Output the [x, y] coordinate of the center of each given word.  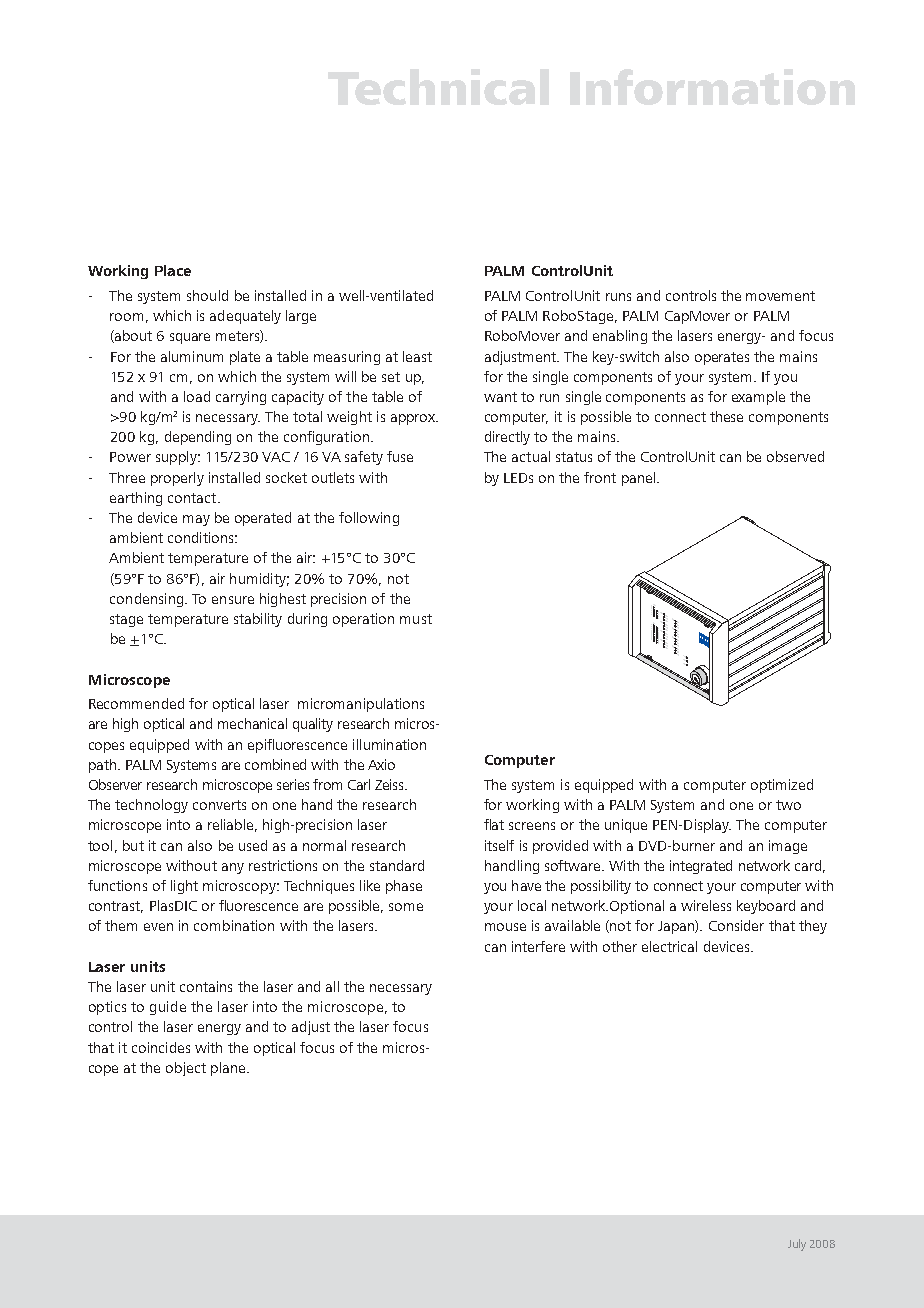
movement [780, 296]
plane [229, 1069]
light [184, 887]
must [416, 619]
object [186, 1069]
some [406, 907]
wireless [706, 905]
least [417, 356]
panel [640, 479]
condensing [148, 600]
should [207, 295]
